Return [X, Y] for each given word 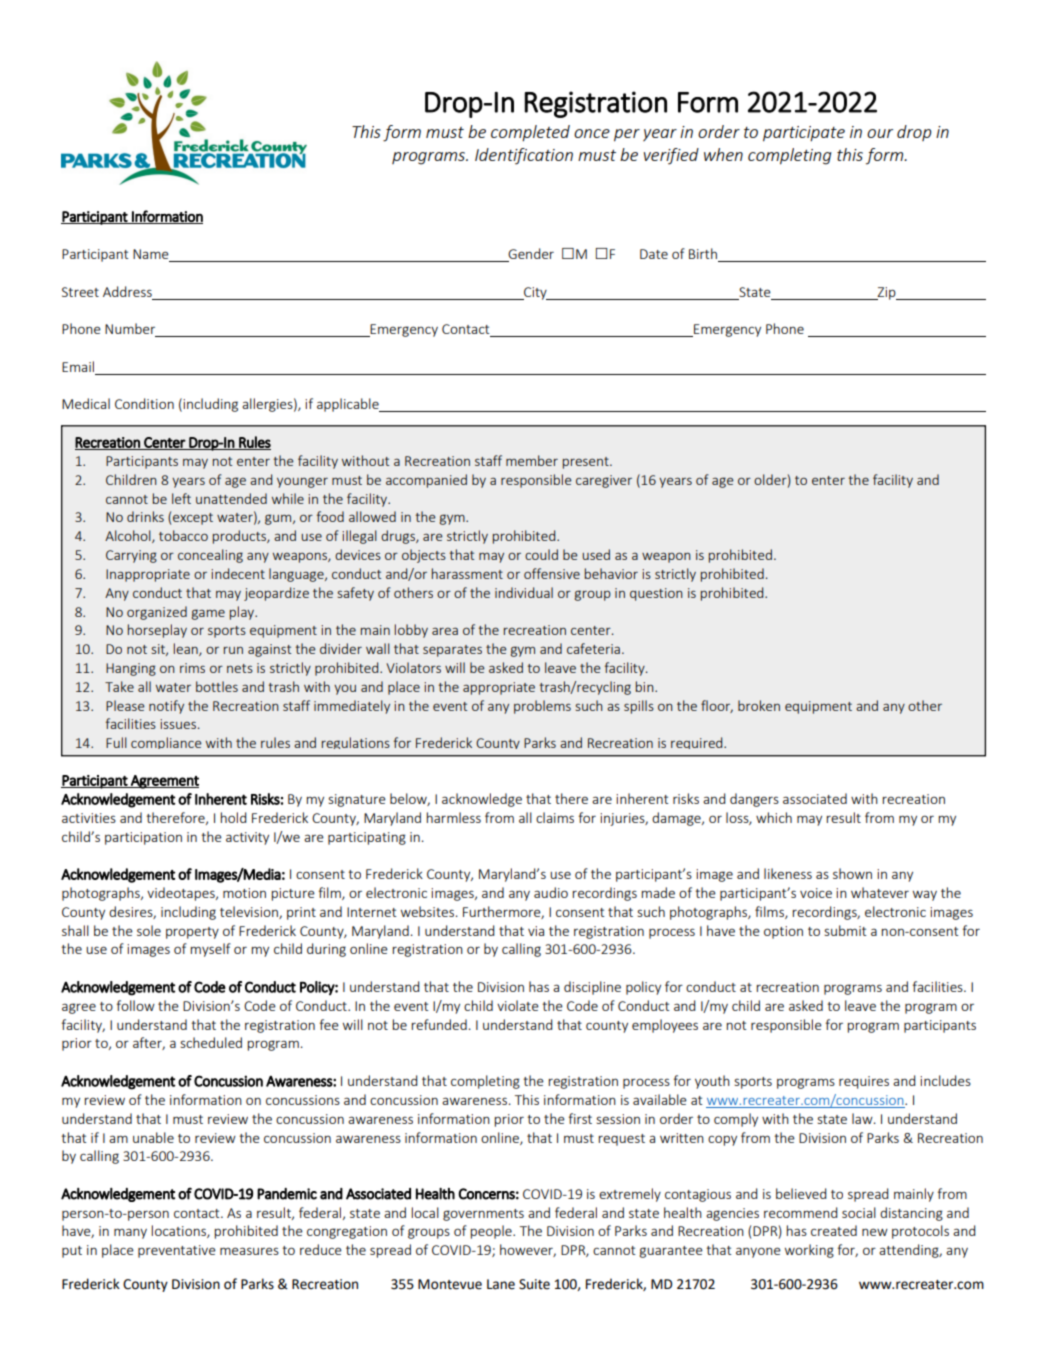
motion [244, 893]
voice [816, 893]
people [492, 1232]
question [656, 594]
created [834, 1230]
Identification [524, 156]
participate [804, 134]
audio [551, 892]
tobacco [183, 535]
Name [152, 255]
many [130, 1233]
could [541, 554]
